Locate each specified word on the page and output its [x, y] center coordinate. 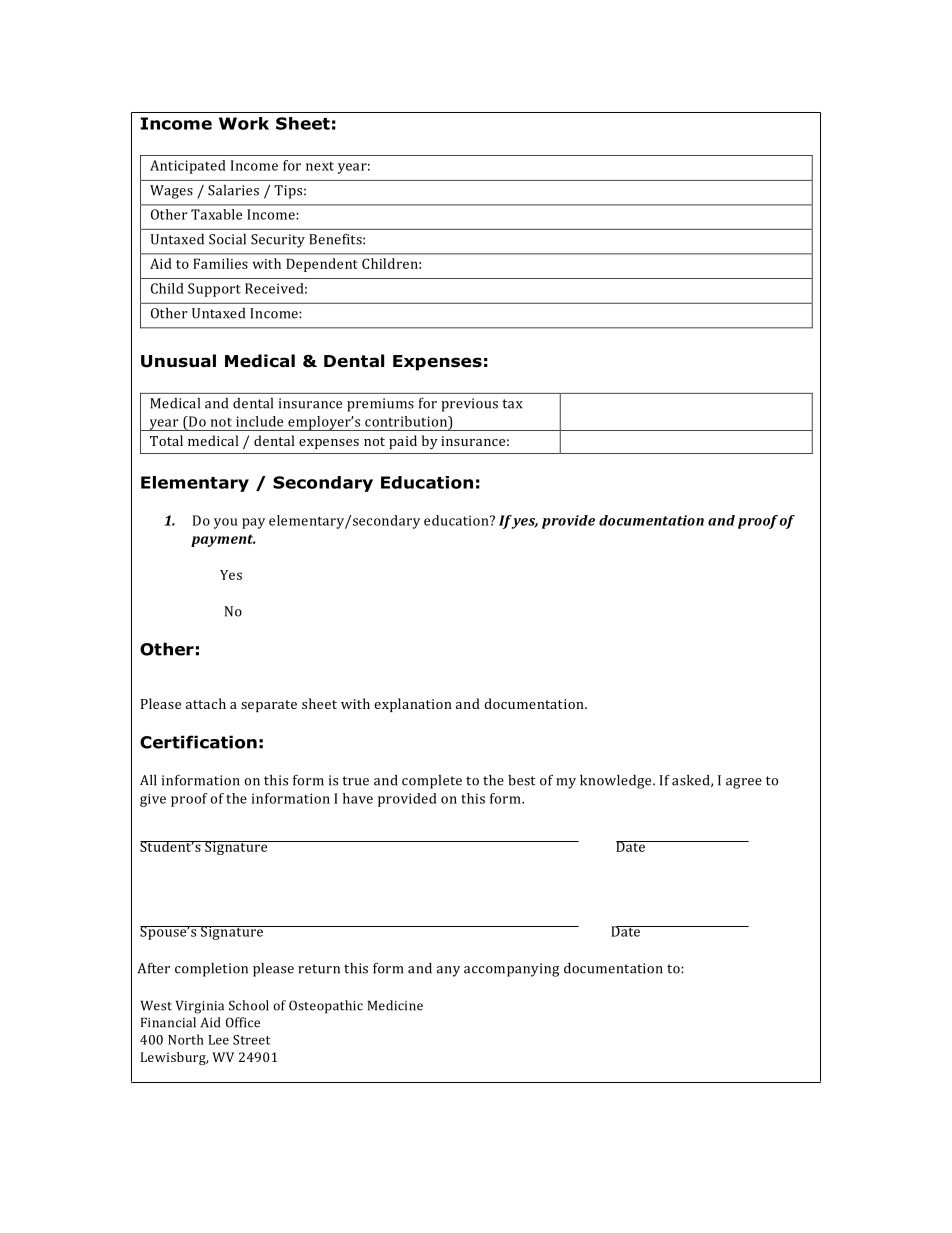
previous [469, 405]
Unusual [178, 361]
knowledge [617, 782]
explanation [413, 705]
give [153, 800]
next [320, 166]
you [226, 523]
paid [403, 442]
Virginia [200, 1007]
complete [432, 782]
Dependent [322, 265]
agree [744, 783]
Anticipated [188, 167]
